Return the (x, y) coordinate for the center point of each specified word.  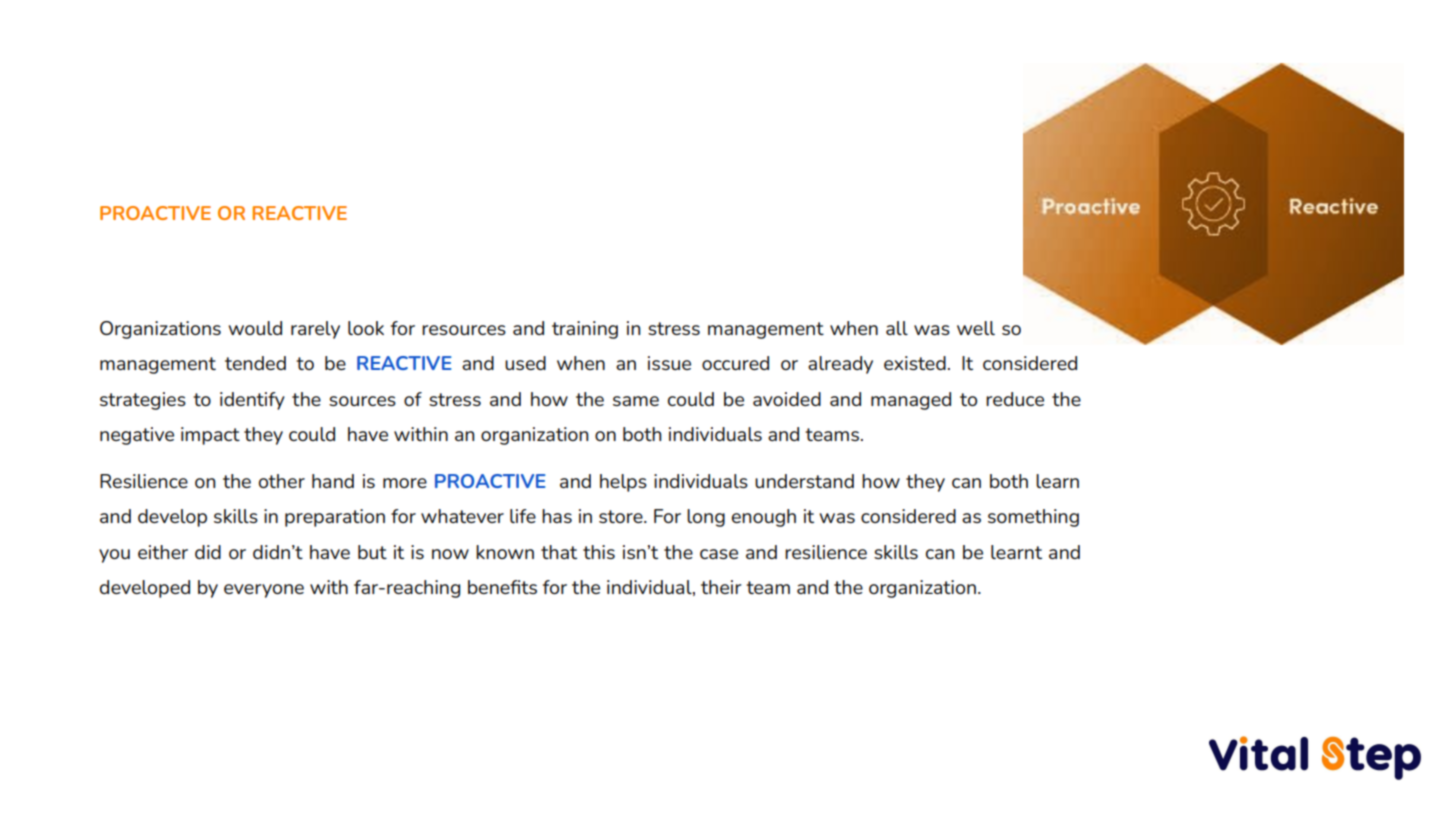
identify (252, 401)
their (721, 587)
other (282, 481)
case (719, 554)
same (636, 401)
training (585, 330)
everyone (264, 591)
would (255, 328)
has (557, 516)
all (897, 328)
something (1033, 518)
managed (911, 401)
